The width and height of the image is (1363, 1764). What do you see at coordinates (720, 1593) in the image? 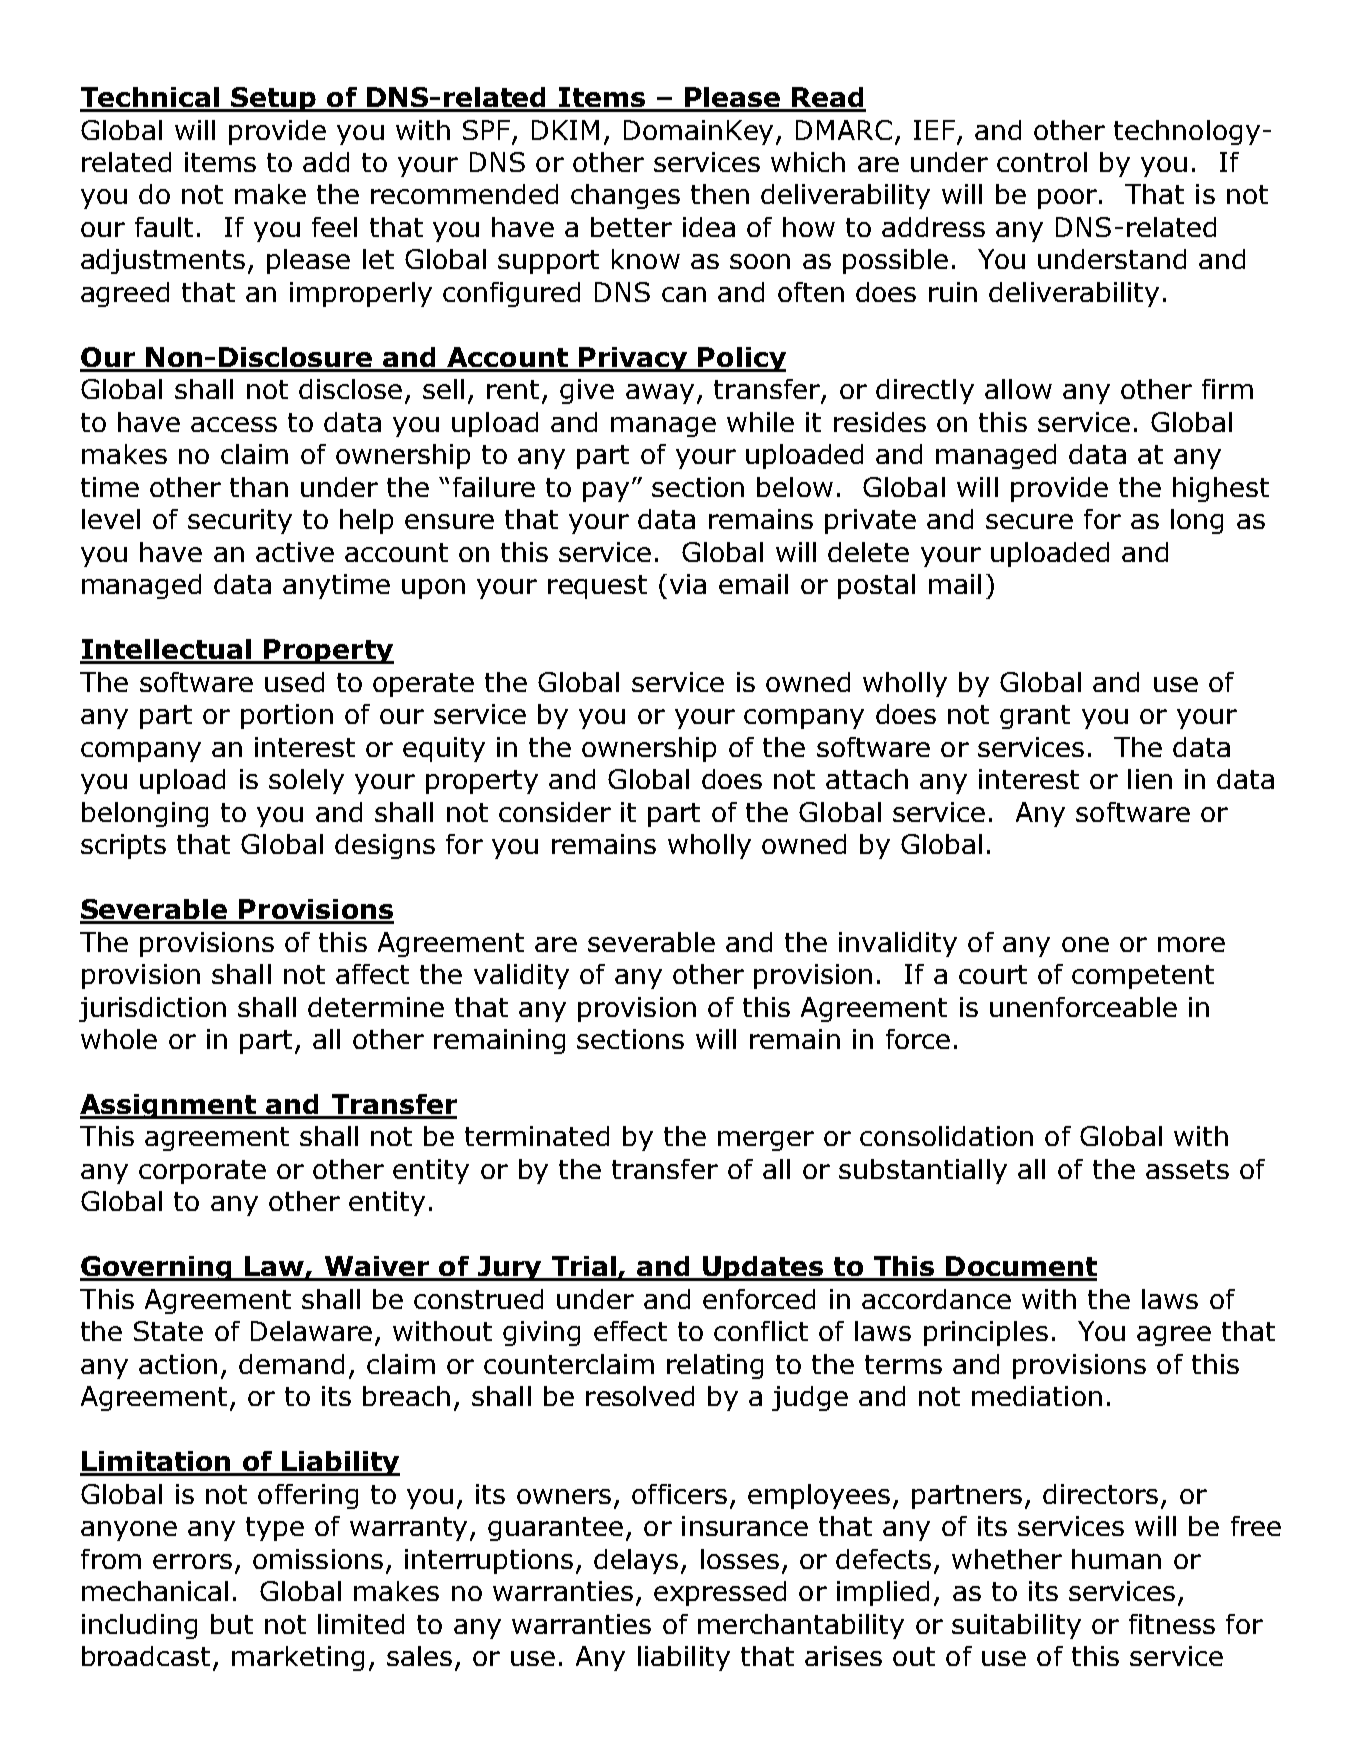
I see `expressed` at bounding box center [720, 1593].
